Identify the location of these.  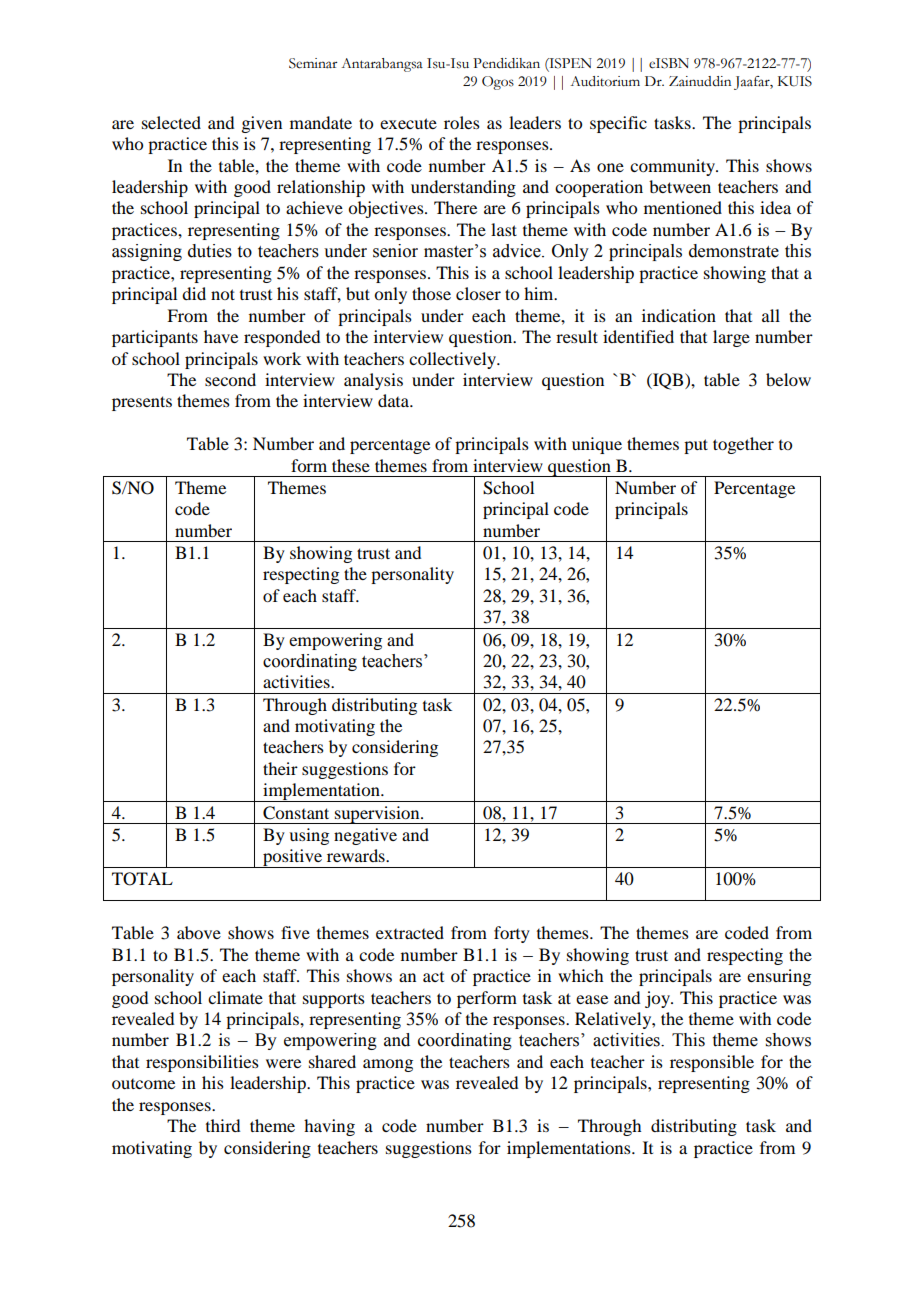
(351, 465).
